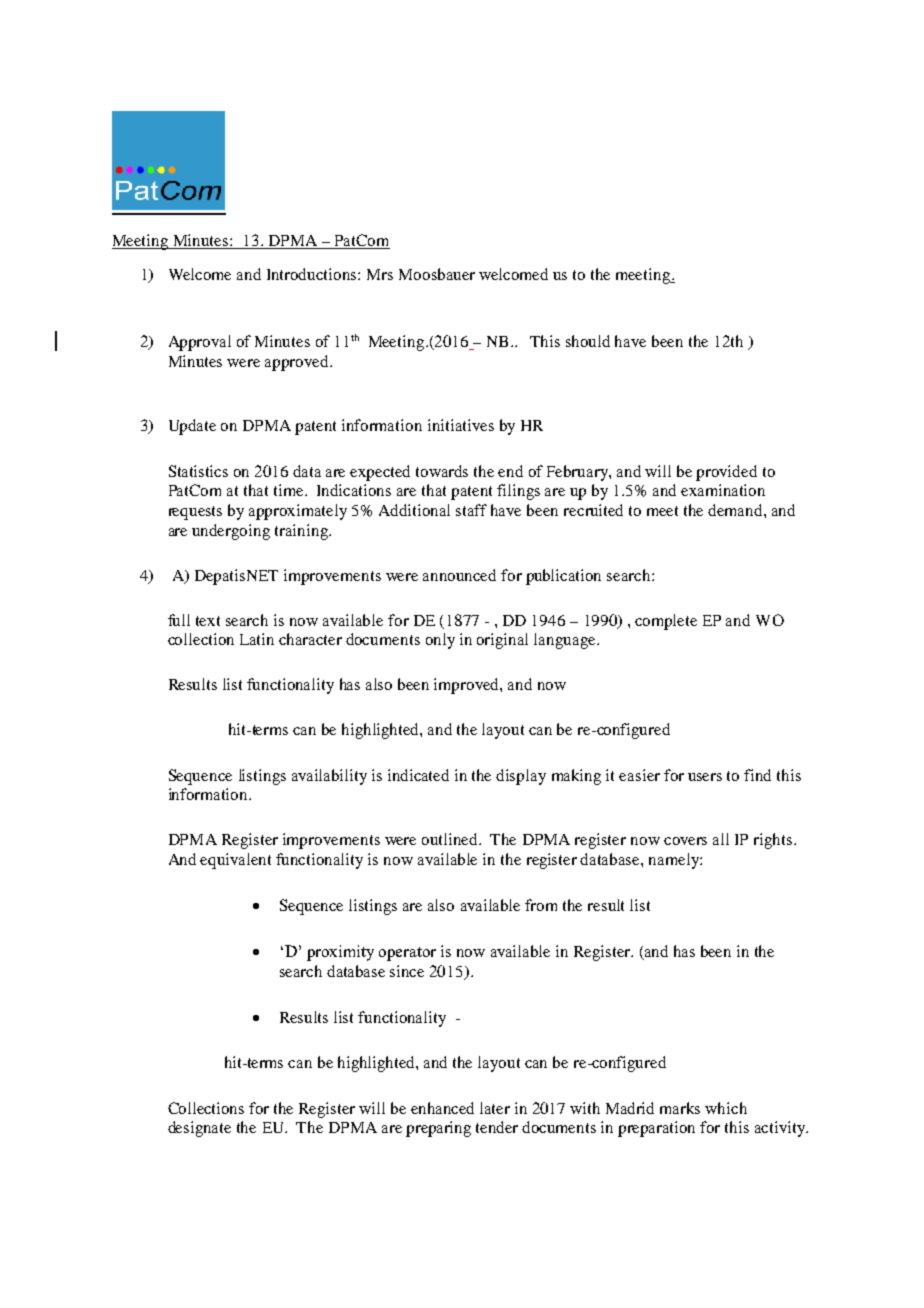 This image has height=1308, width=924. Describe the element at coordinates (257, 639) in the image. I see `Latin` at that location.
